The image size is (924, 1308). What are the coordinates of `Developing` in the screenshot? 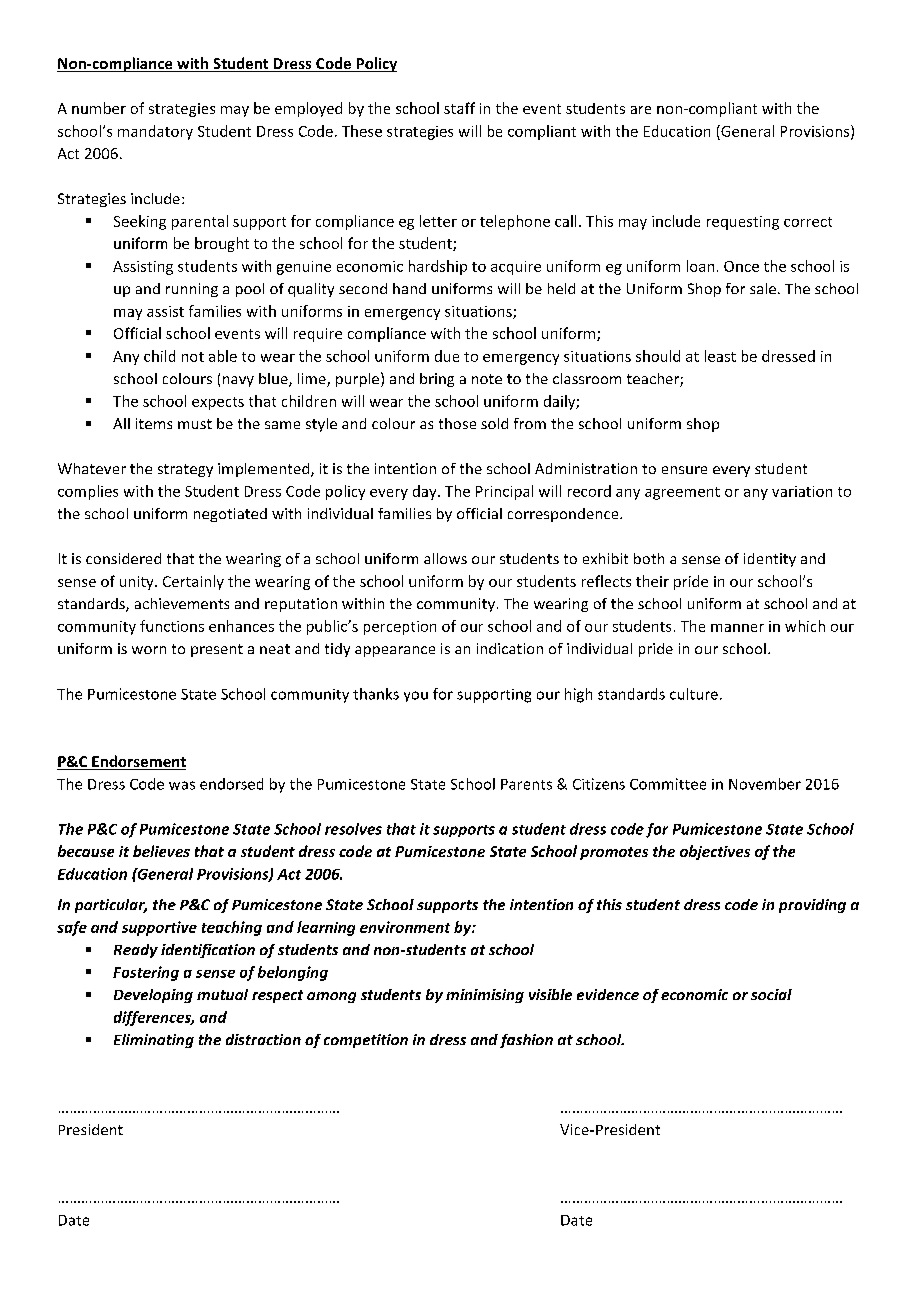 It's located at (153, 996).
